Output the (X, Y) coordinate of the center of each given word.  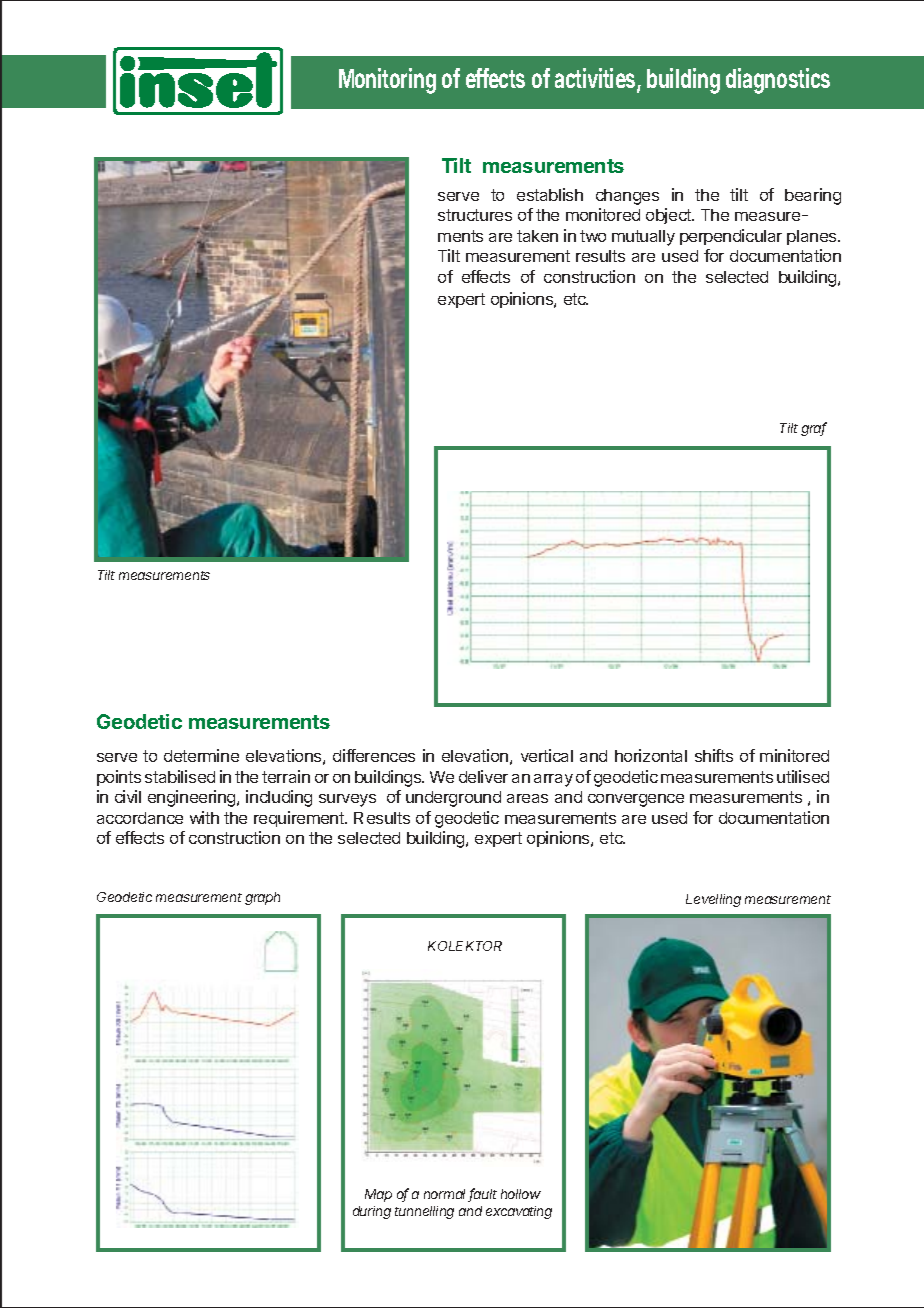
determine (201, 755)
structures (475, 215)
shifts (714, 755)
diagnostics (778, 81)
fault (483, 1195)
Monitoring (387, 81)
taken (537, 236)
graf (814, 429)
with (204, 817)
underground (453, 799)
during (372, 1212)
